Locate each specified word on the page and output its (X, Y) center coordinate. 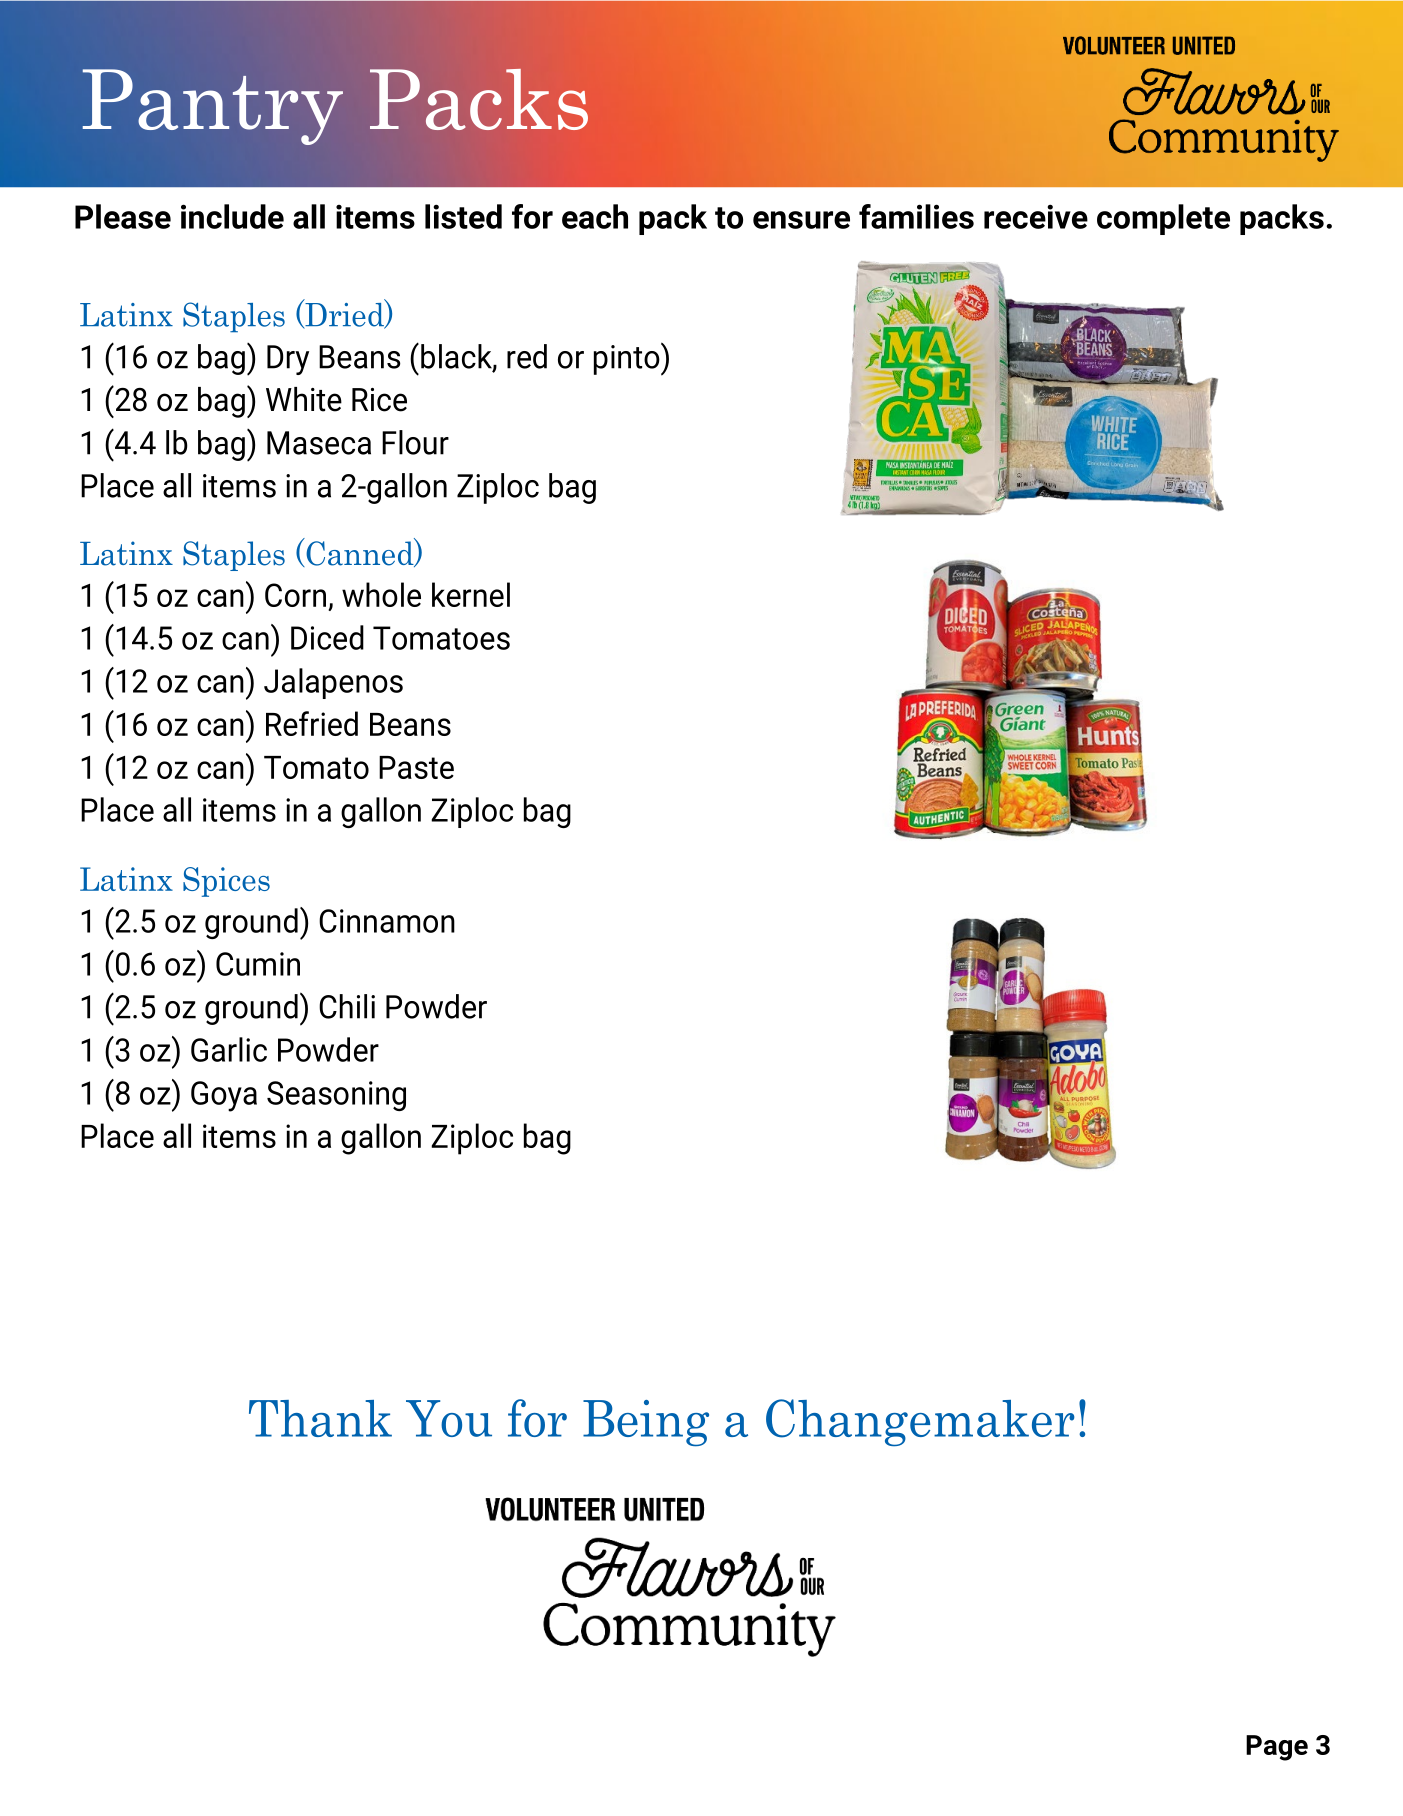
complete (1163, 219)
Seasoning (336, 1096)
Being (646, 1423)
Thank (320, 1418)
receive (1036, 216)
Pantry (213, 107)
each (595, 216)
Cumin (258, 964)
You (449, 1418)
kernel (471, 594)
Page (1277, 1748)
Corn (295, 595)
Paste (416, 767)
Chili (347, 1006)
